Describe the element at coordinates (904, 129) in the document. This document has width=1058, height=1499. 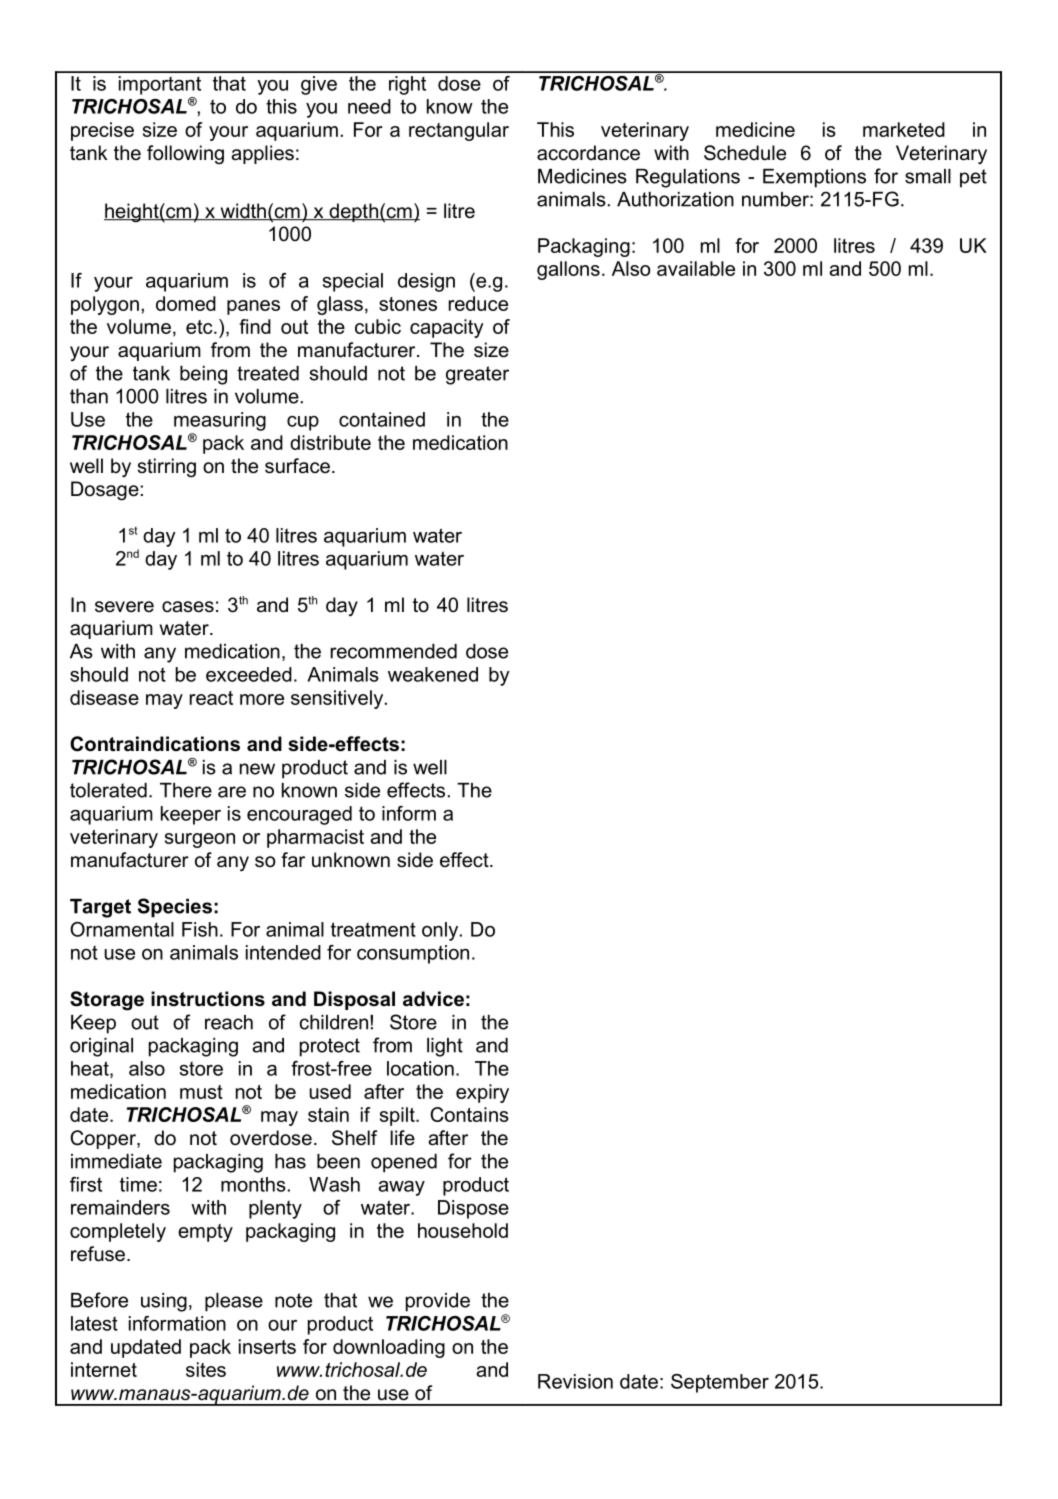
I see `marketed` at that location.
